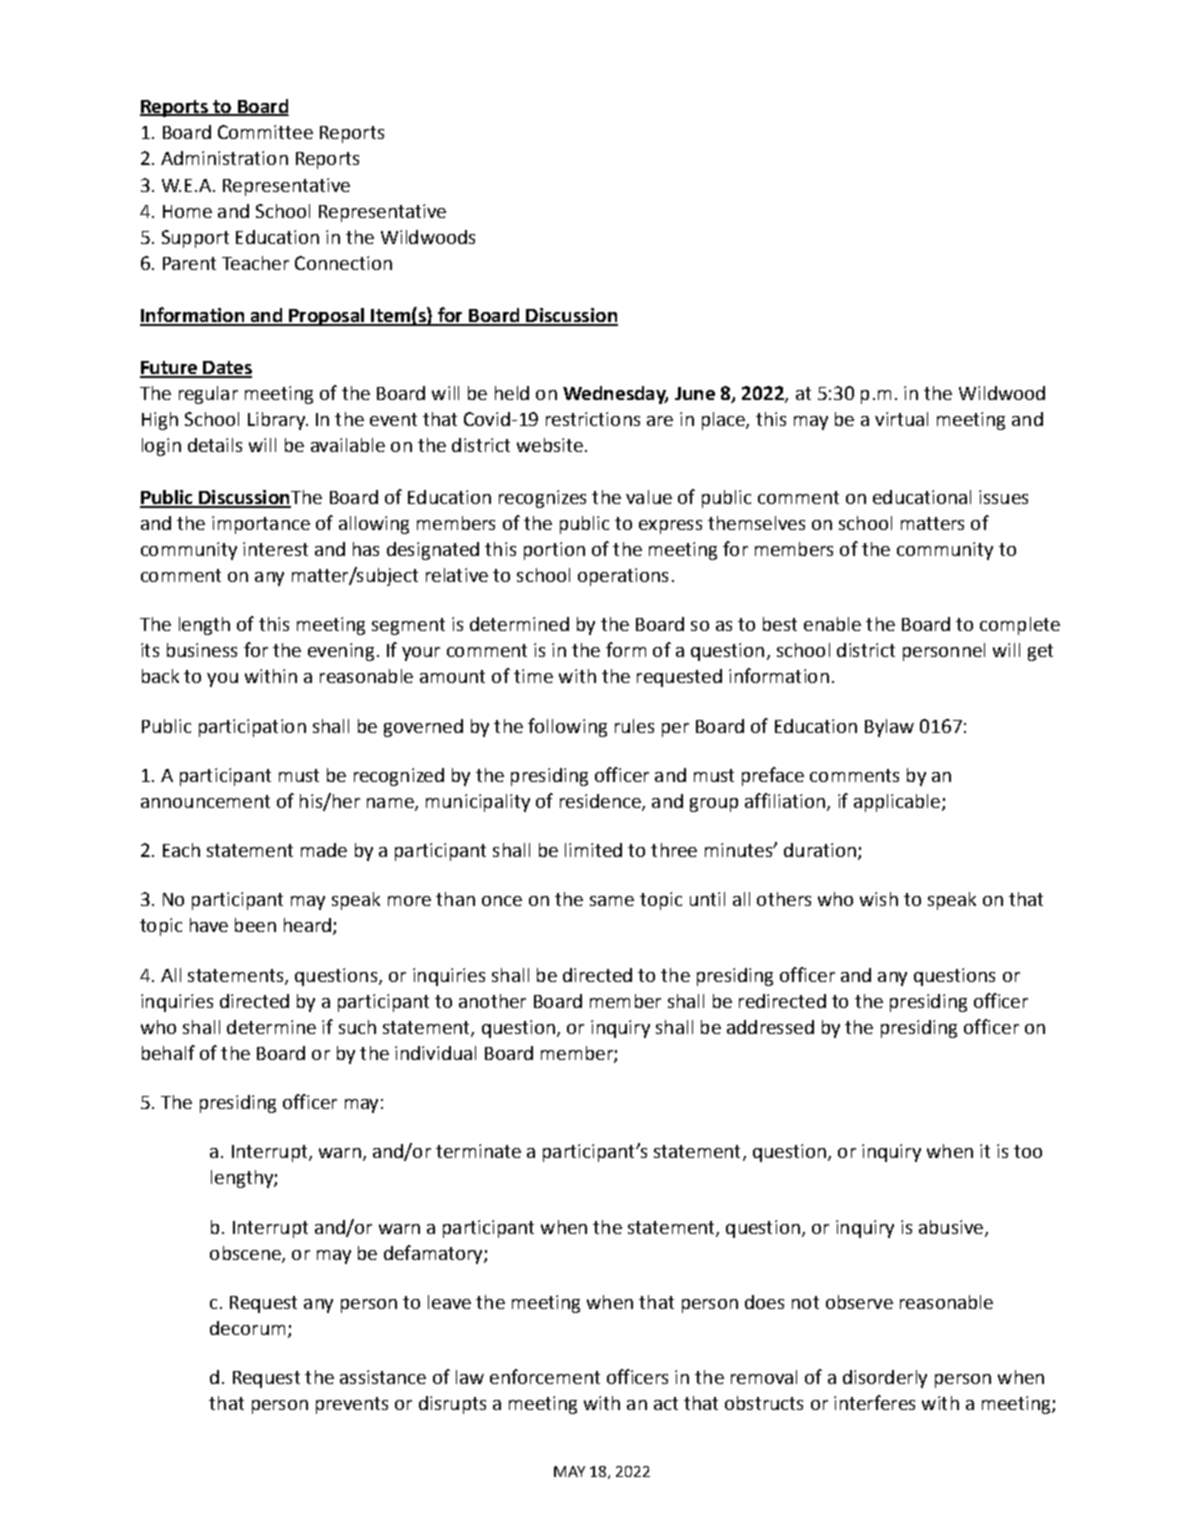 This image has height=1535, width=1186. I want to click on enforcement, so click(545, 1376).
